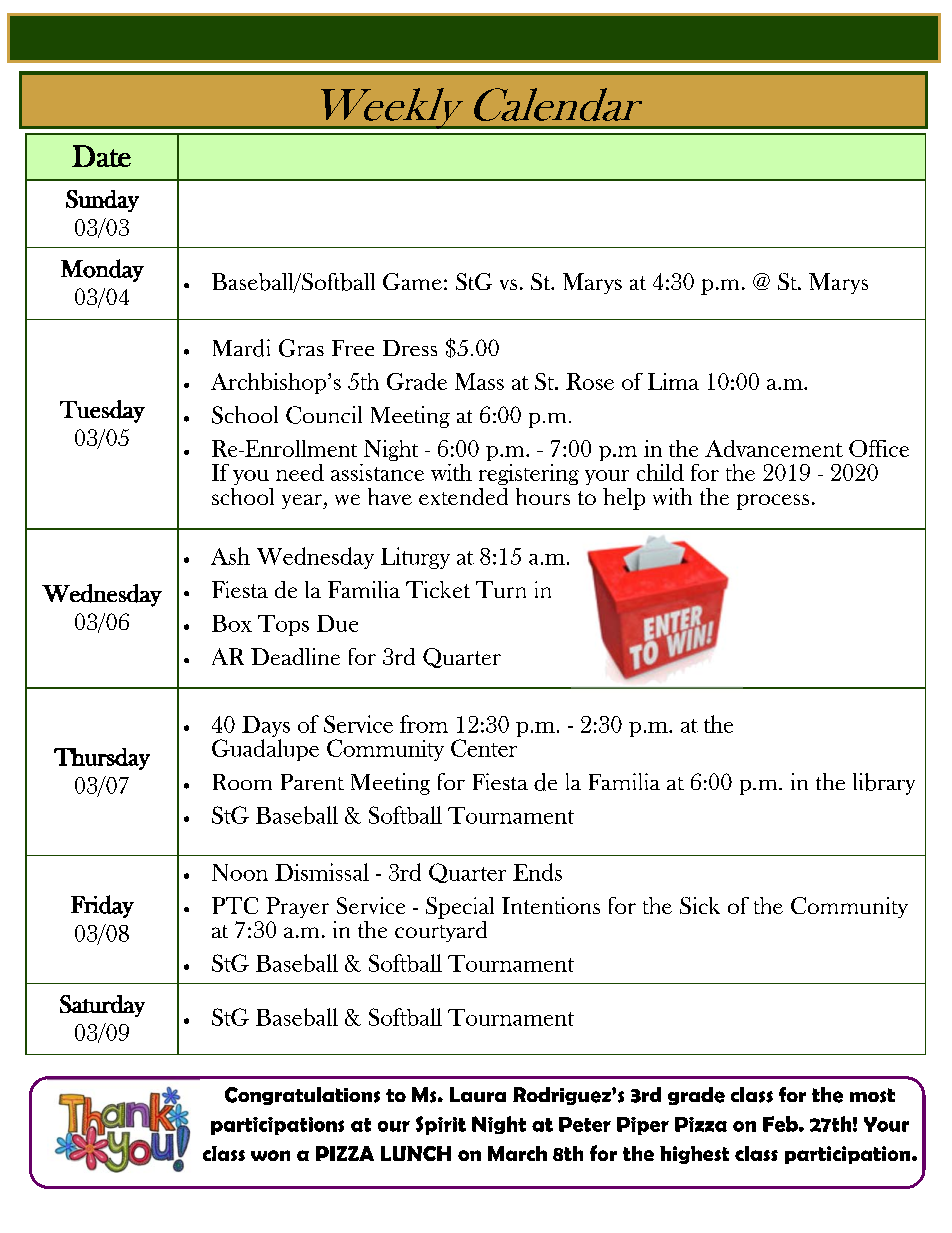 Image resolution: width=952 pixels, height=1233 pixels. Describe the element at coordinates (412, 281) in the page. I see `Game` at that location.
